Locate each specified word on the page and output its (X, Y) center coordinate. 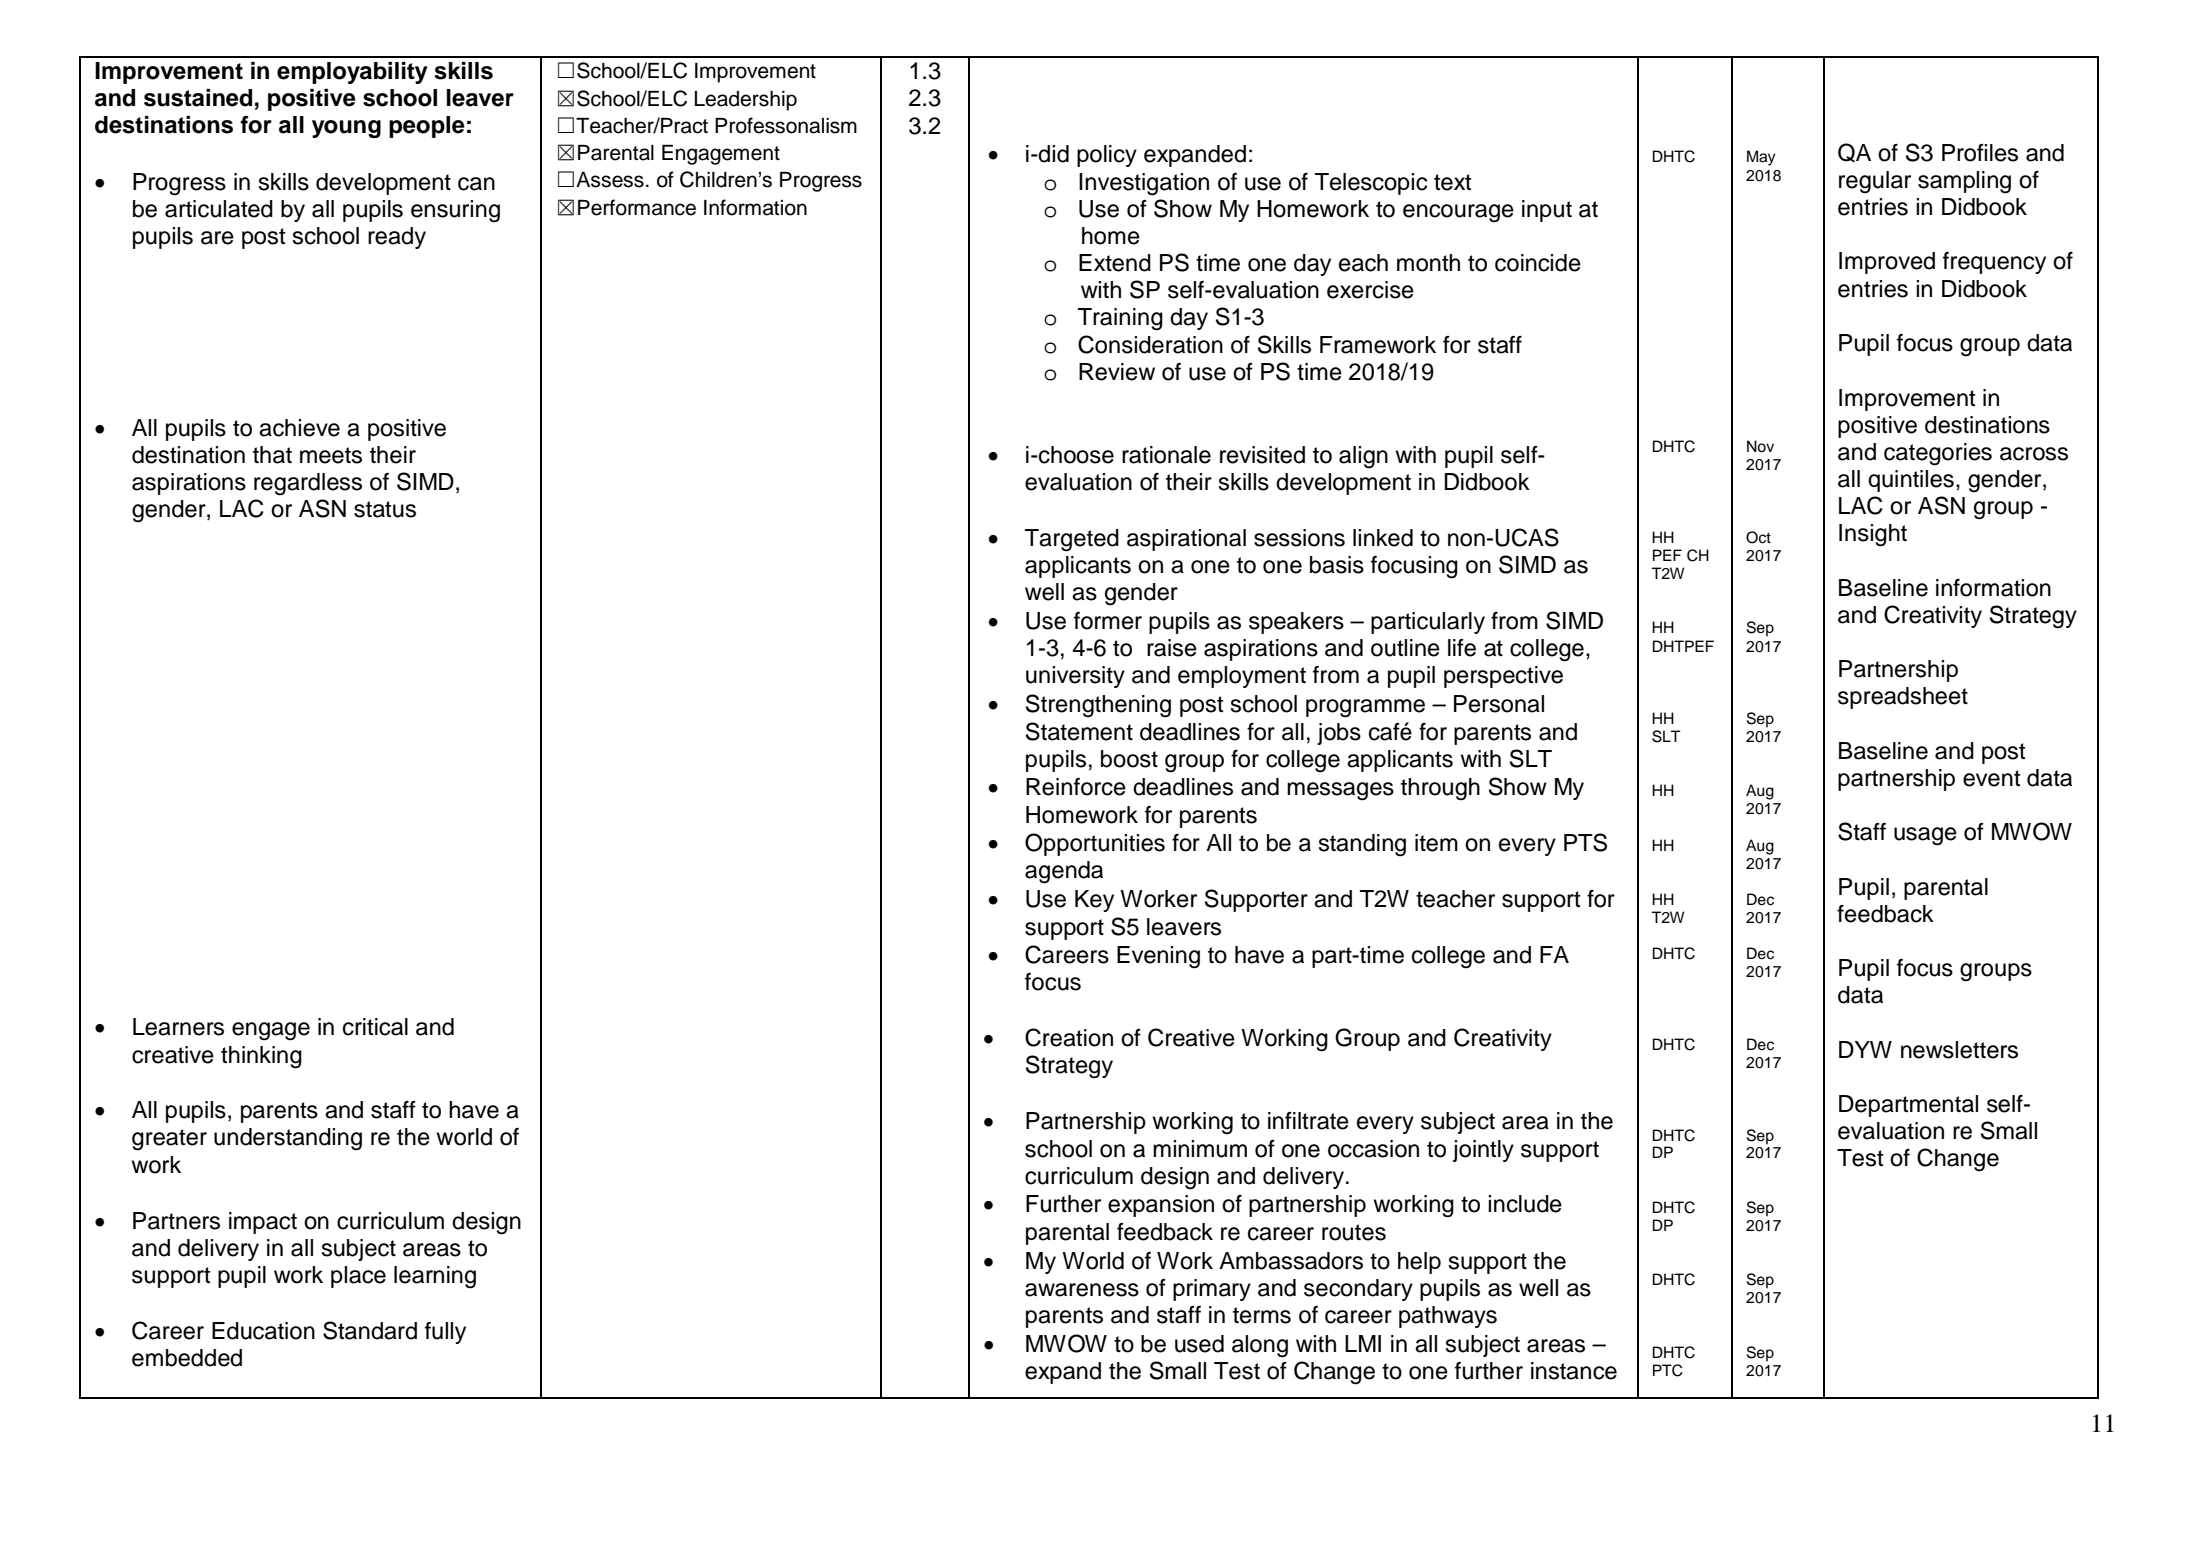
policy (1107, 156)
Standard (370, 1330)
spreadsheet (1903, 698)
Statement (1079, 731)
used (1199, 1344)
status (385, 509)
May (1761, 158)
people (427, 127)
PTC (1668, 1370)
